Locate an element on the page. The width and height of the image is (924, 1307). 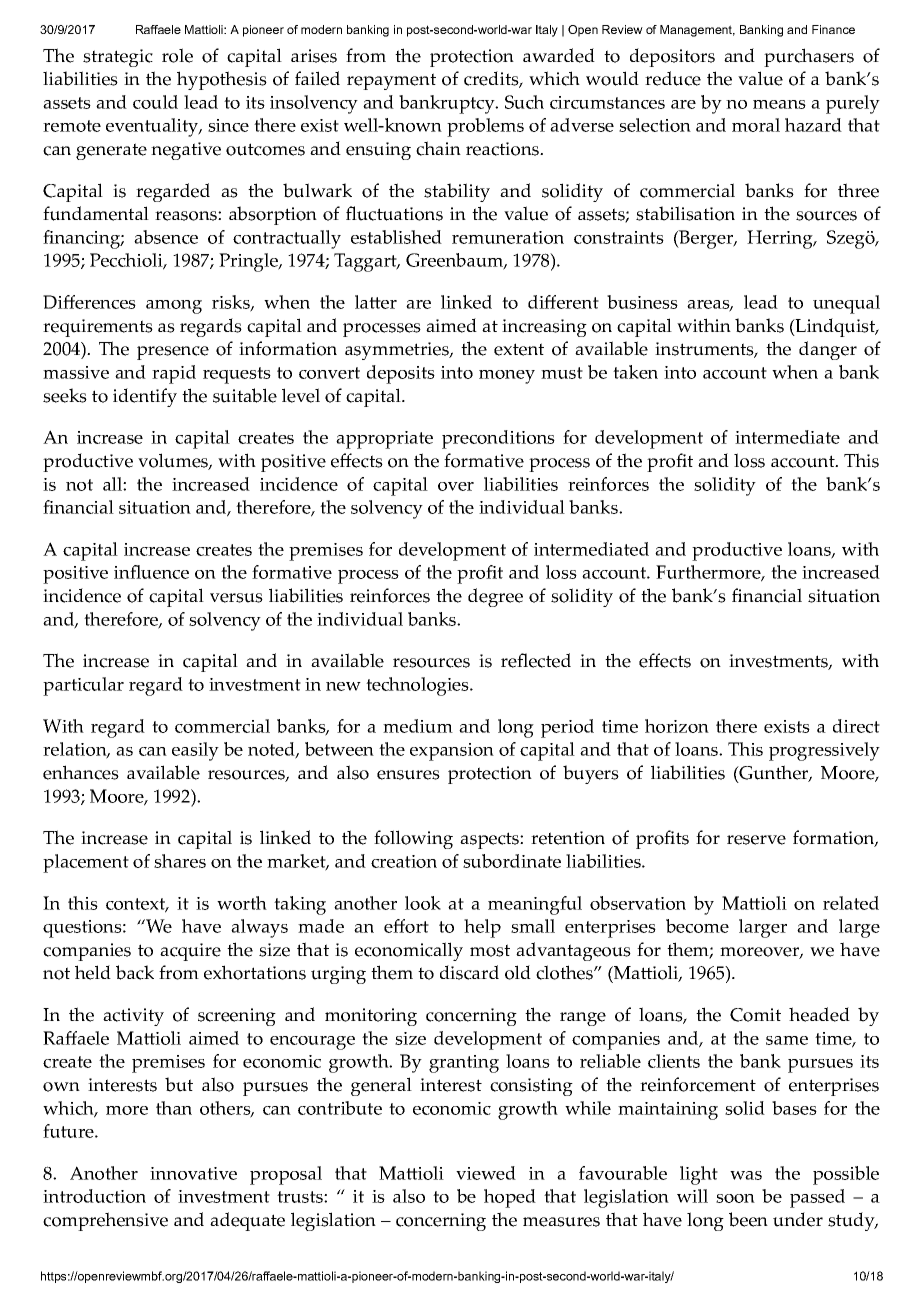
extent is located at coordinates (519, 349).
